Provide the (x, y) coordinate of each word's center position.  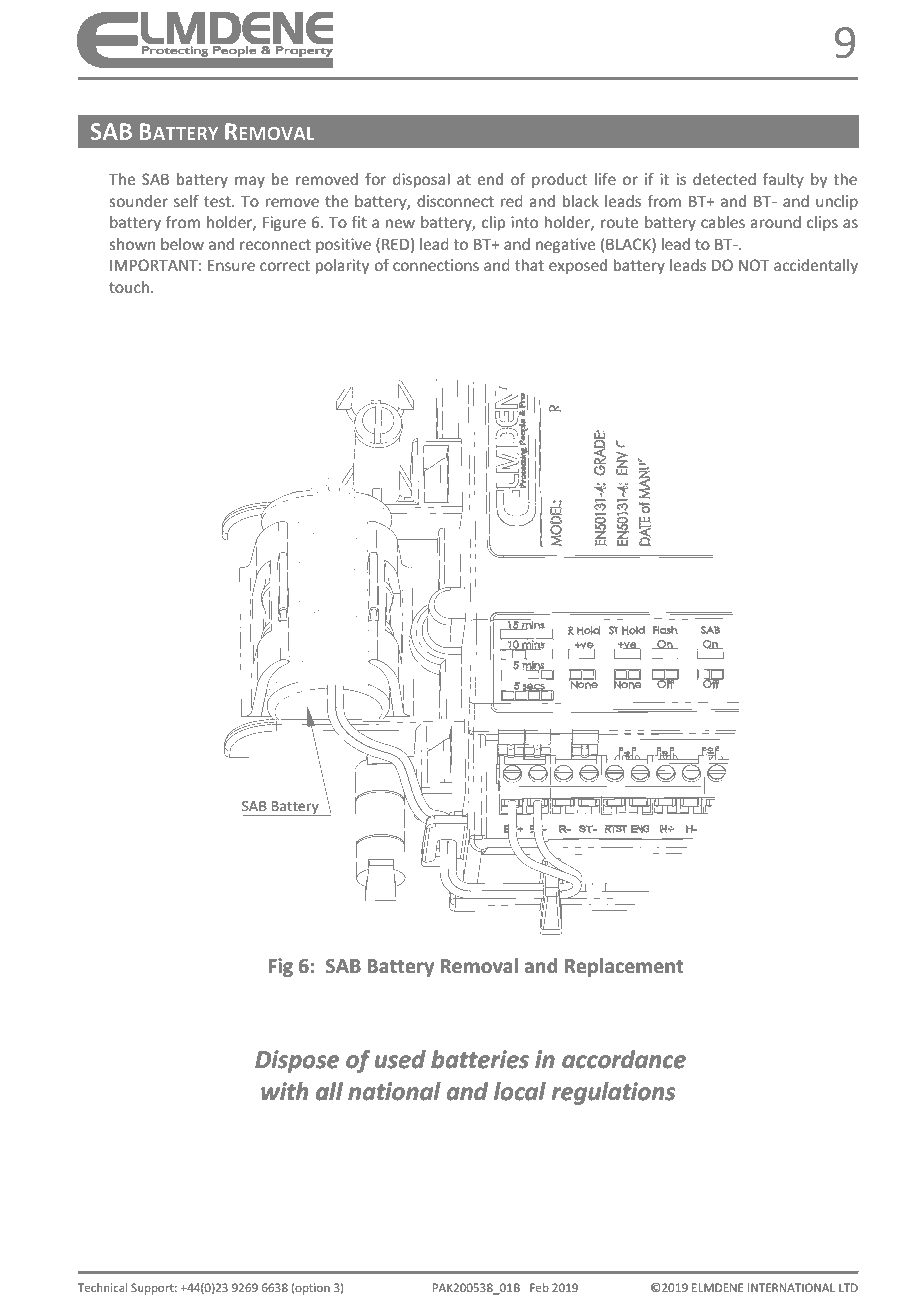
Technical (102, 1287)
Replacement (624, 967)
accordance (624, 1059)
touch (129, 287)
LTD (848, 1287)
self (186, 201)
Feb (539, 1287)
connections (436, 265)
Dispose (297, 1061)
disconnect (455, 201)
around (776, 222)
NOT (754, 265)
